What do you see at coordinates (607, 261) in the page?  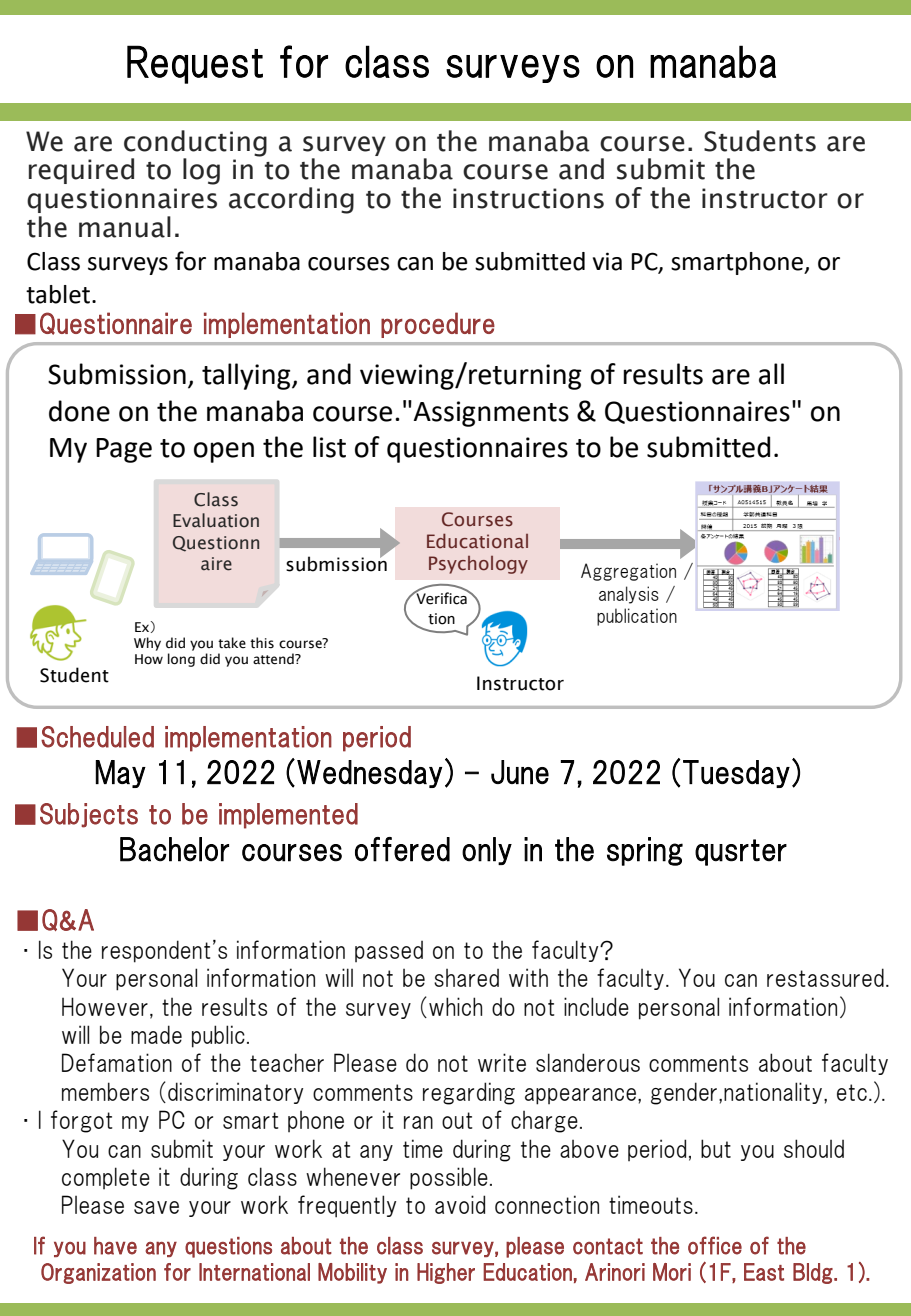 I see `via` at bounding box center [607, 261].
